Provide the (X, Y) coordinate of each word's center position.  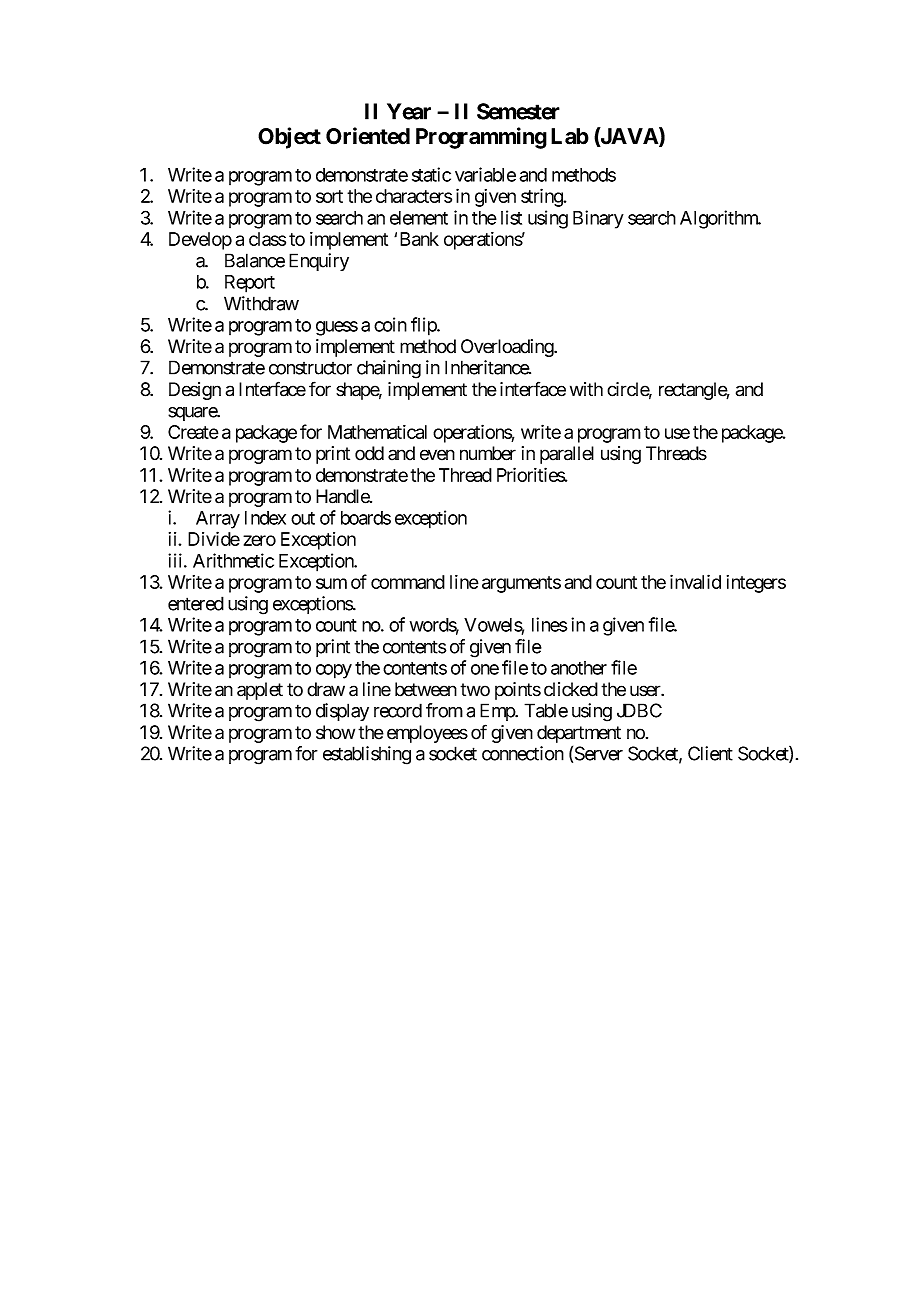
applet (260, 691)
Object (289, 138)
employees (427, 734)
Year (409, 111)
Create (193, 432)
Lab (570, 136)
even (437, 455)
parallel (567, 455)
